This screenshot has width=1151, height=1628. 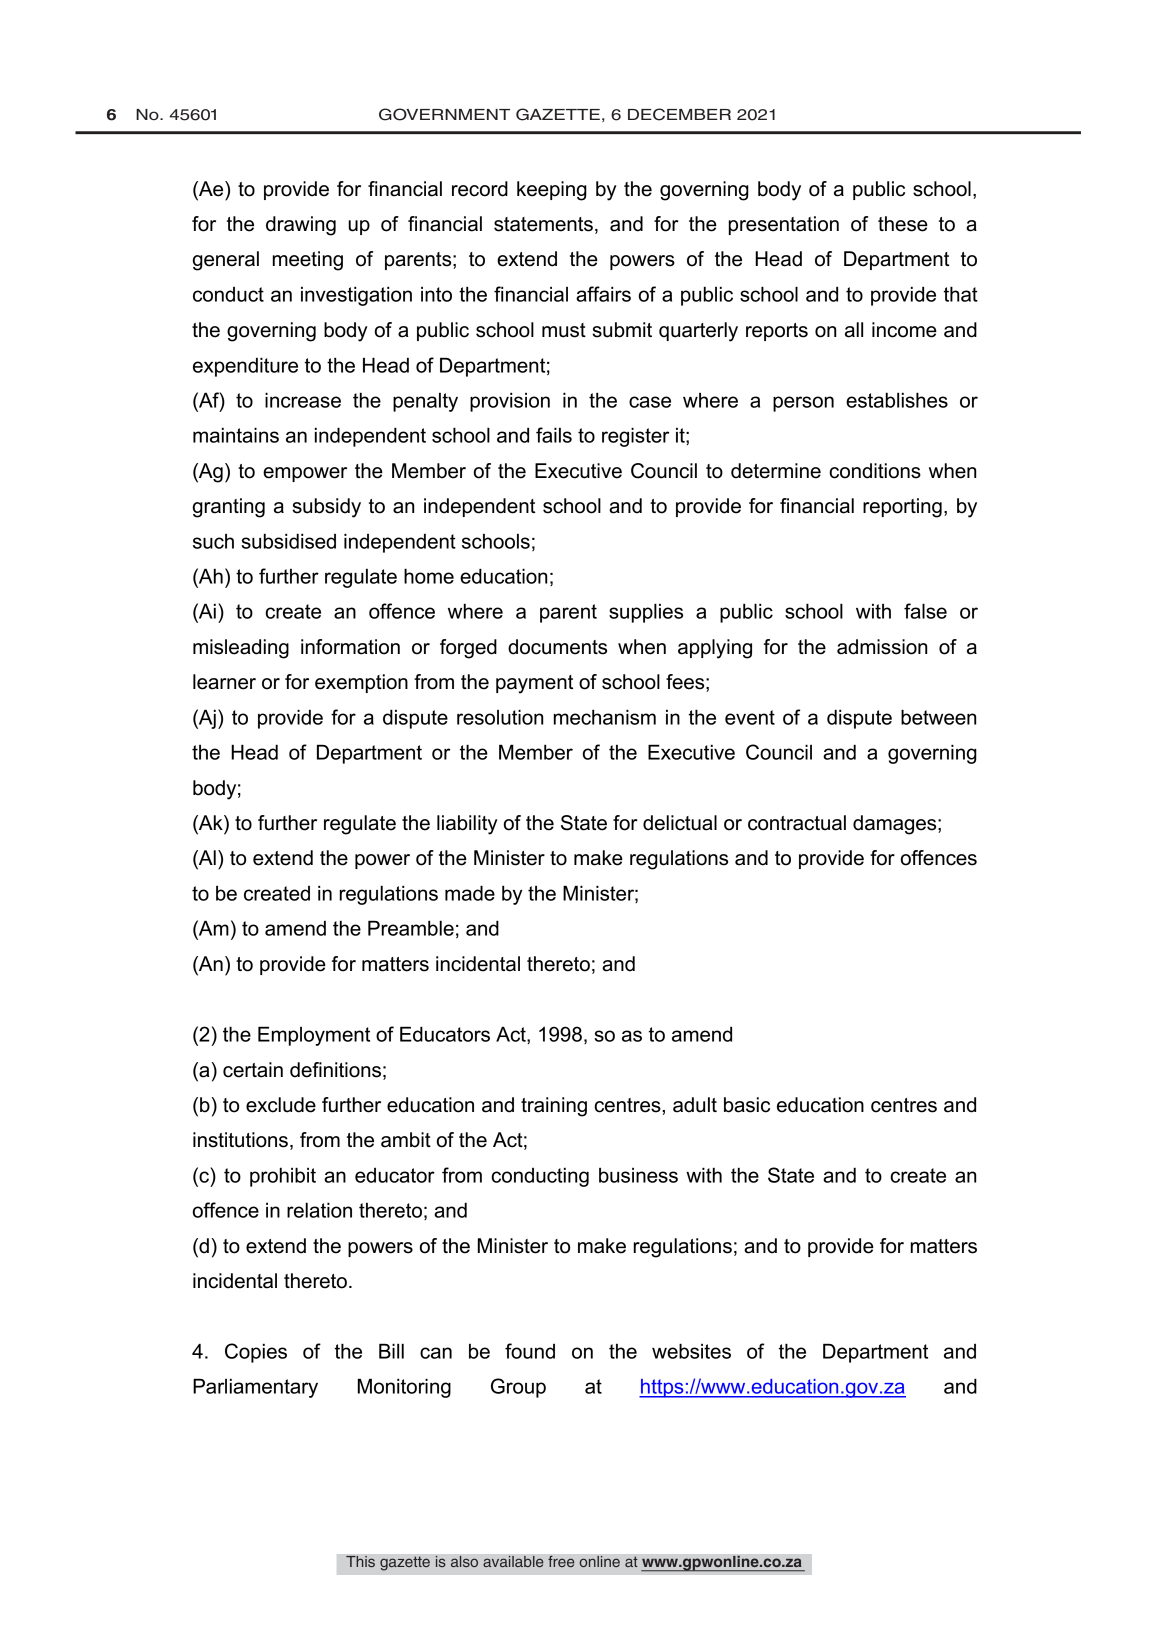 I want to click on liability, so click(x=467, y=825).
